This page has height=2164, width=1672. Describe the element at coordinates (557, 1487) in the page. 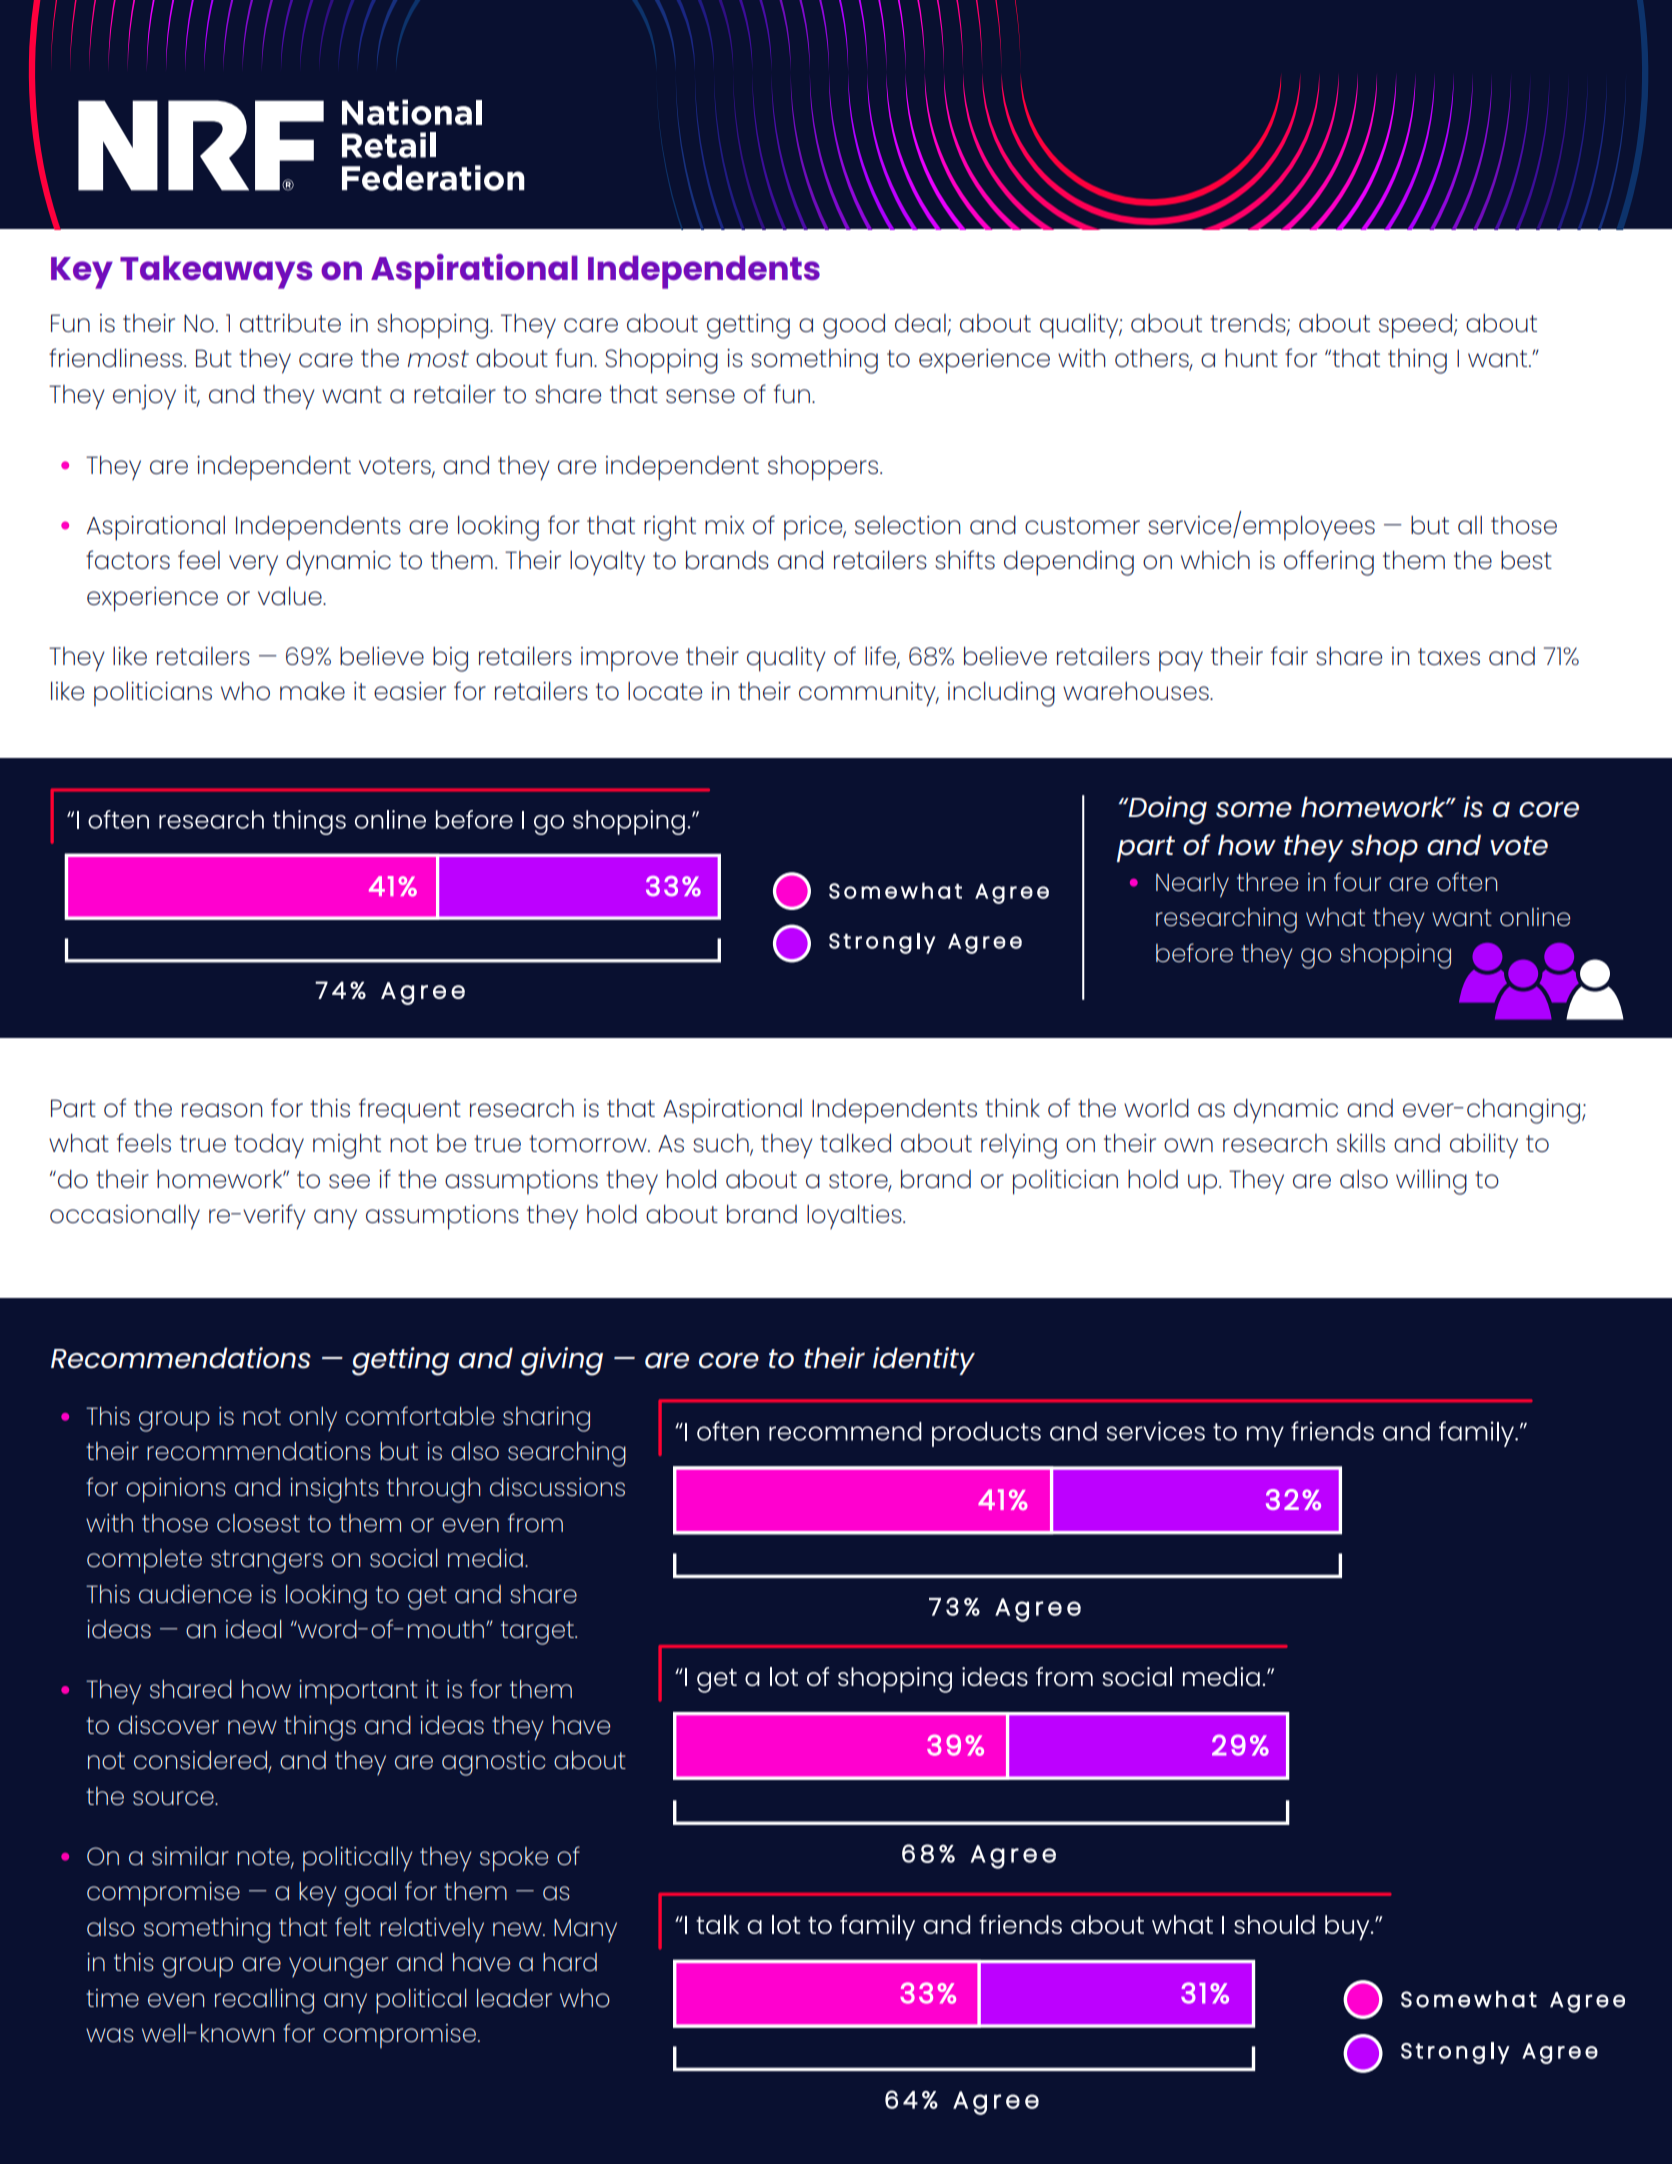

I see `discussions` at that location.
